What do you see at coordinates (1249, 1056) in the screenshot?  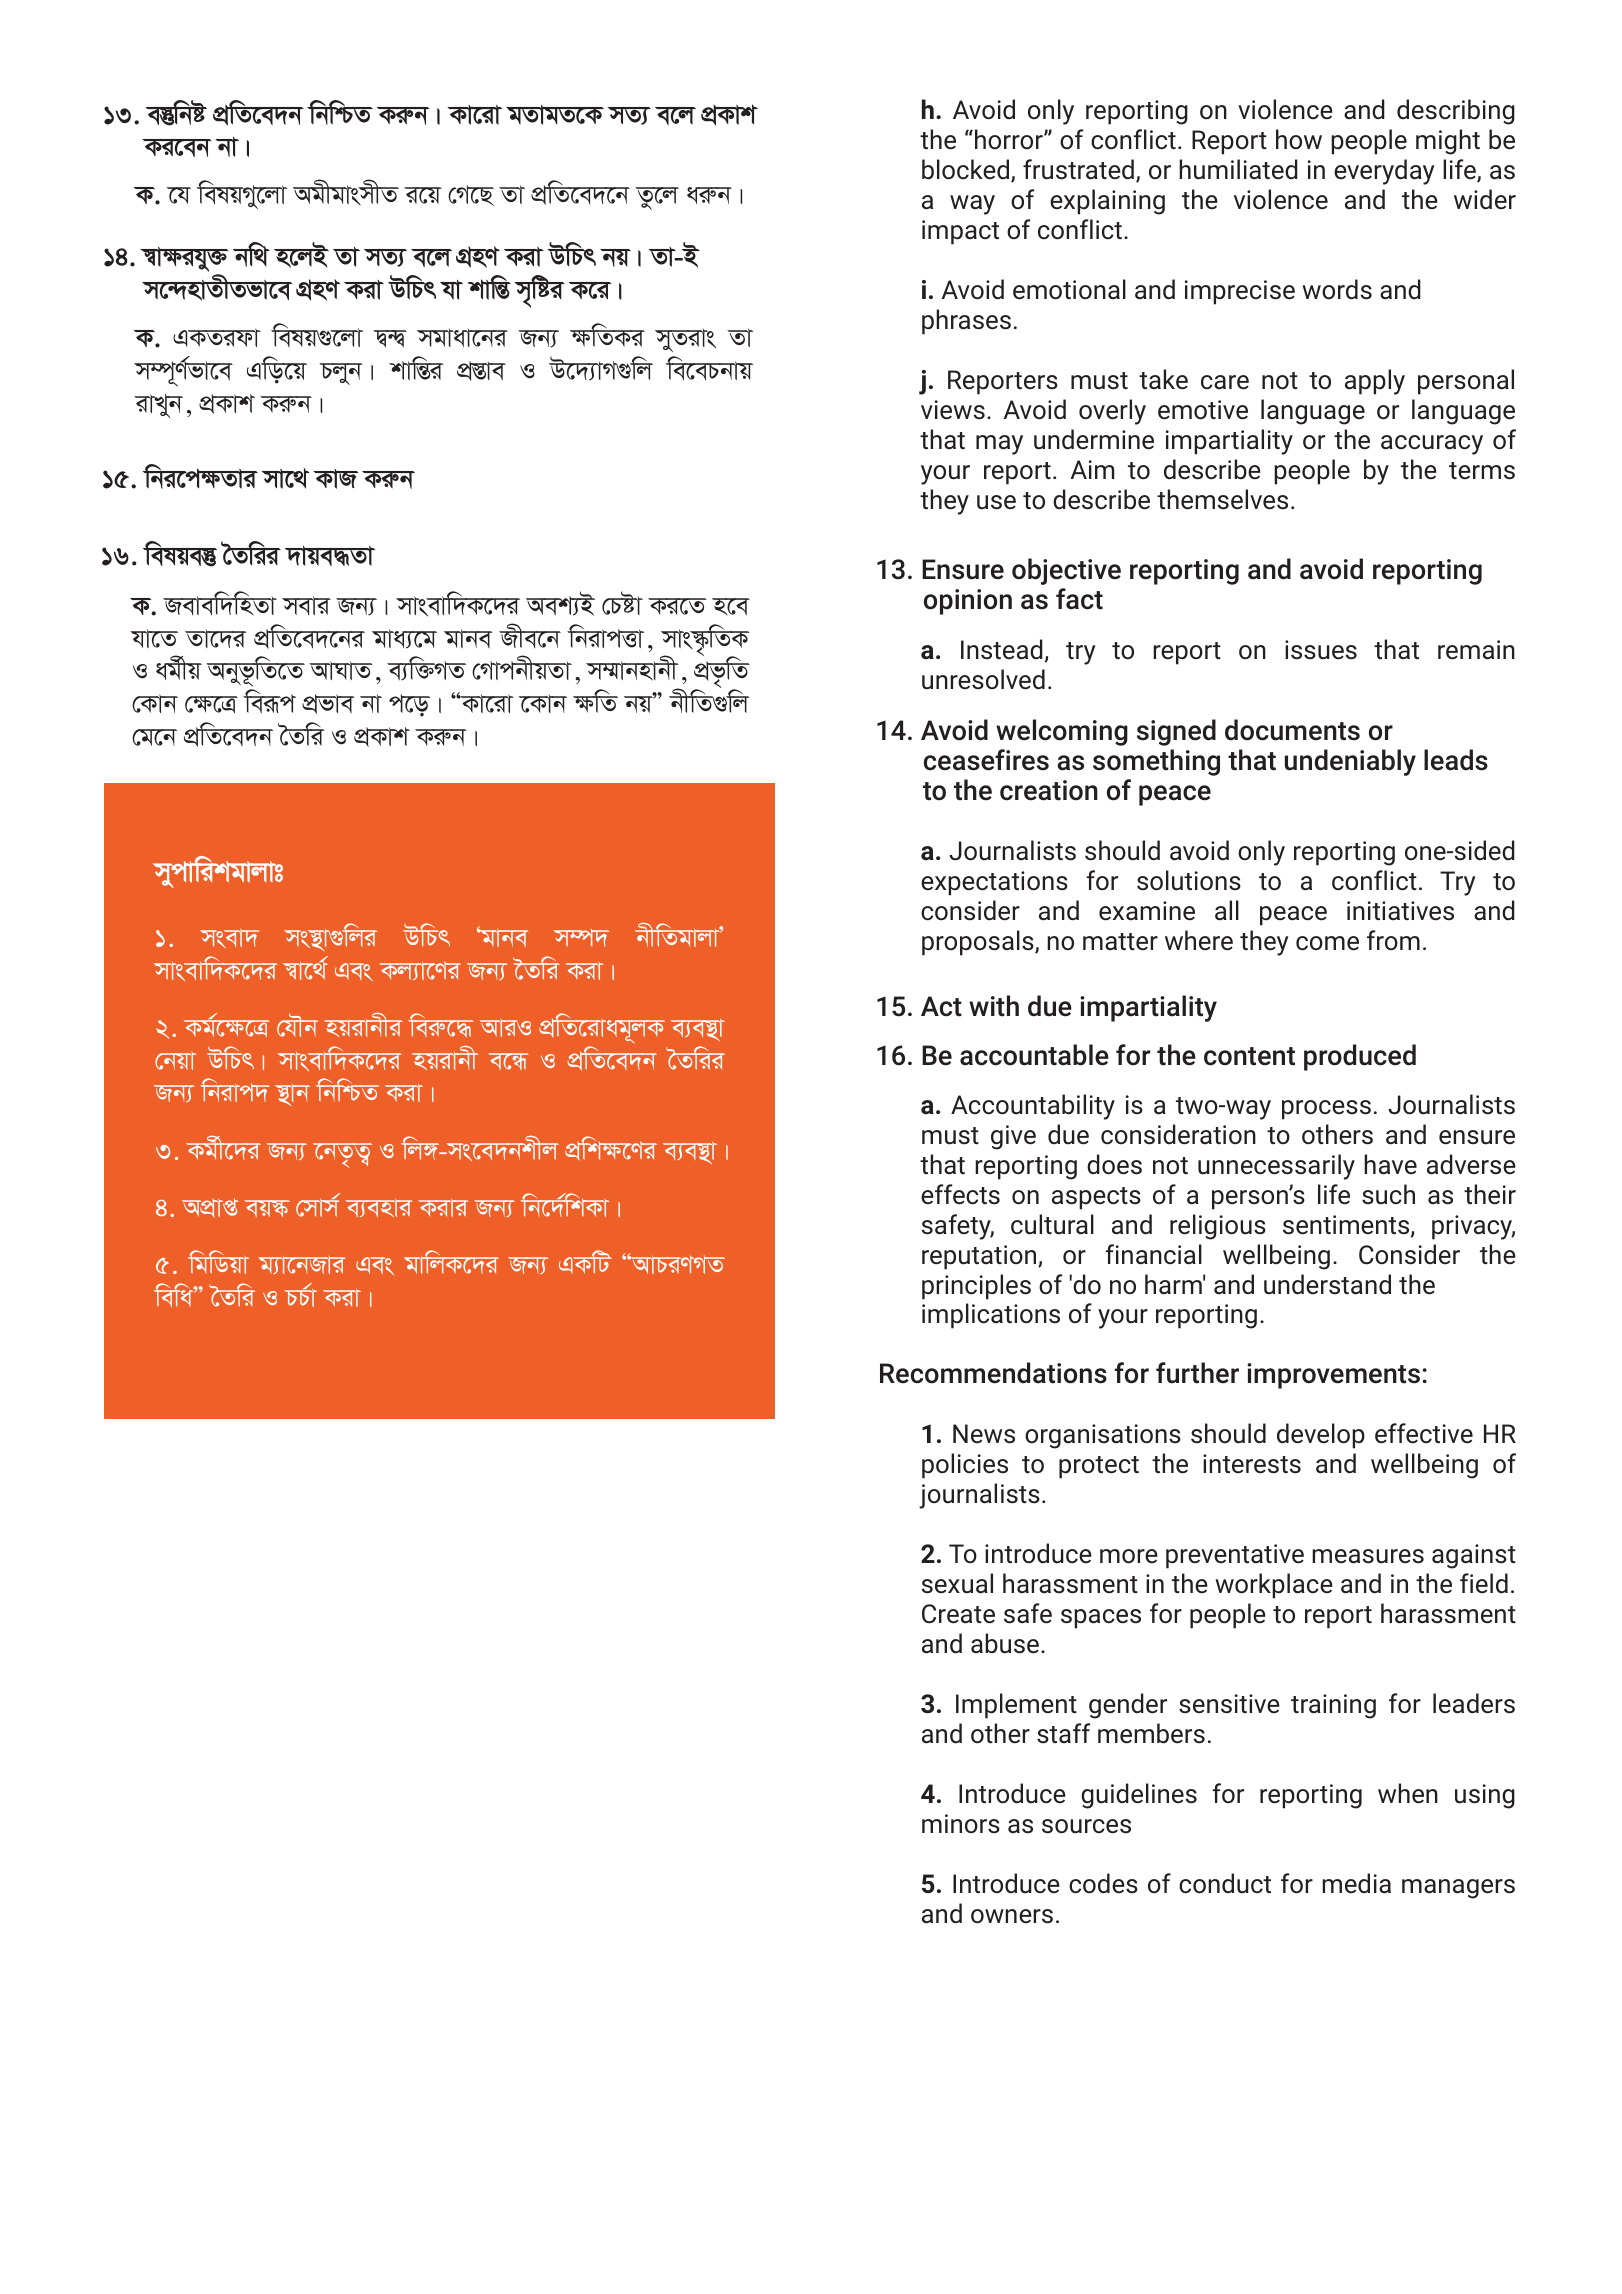 I see `content` at bounding box center [1249, 1056].
